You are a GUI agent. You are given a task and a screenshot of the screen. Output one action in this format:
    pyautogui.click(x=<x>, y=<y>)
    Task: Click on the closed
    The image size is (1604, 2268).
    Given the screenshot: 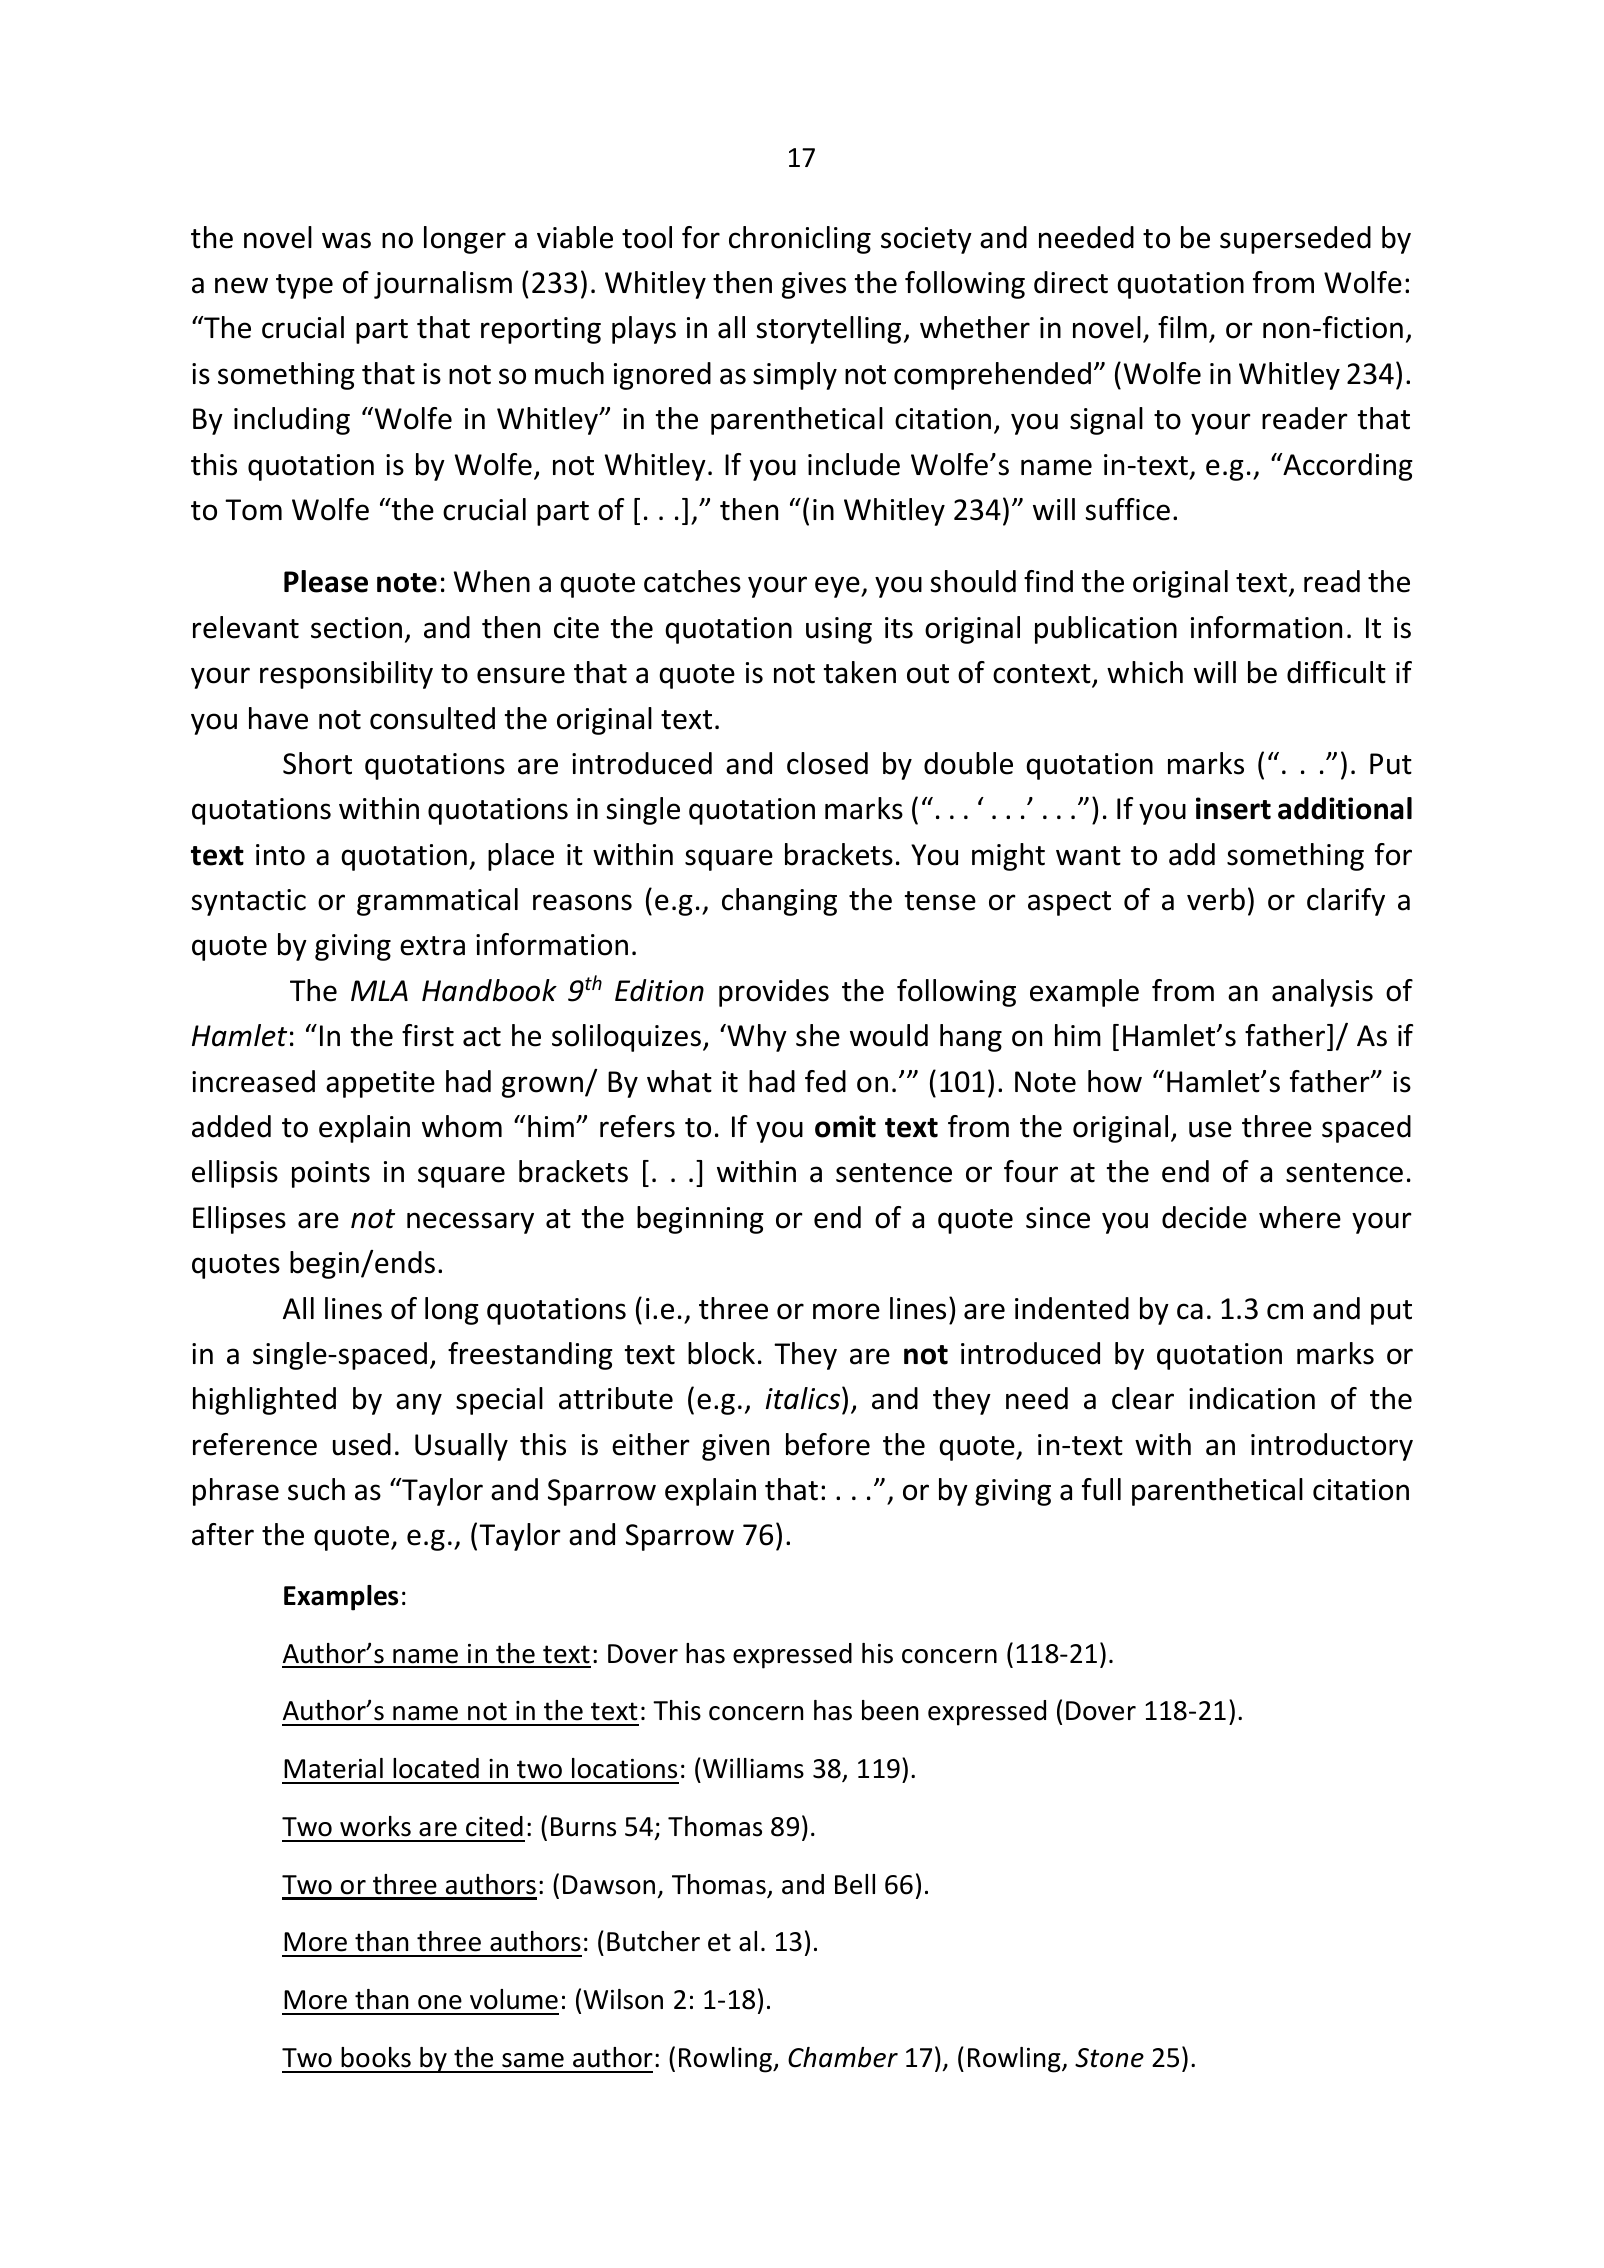 What is the action you would take?
    pyautogui.click(x=827, y=763)
